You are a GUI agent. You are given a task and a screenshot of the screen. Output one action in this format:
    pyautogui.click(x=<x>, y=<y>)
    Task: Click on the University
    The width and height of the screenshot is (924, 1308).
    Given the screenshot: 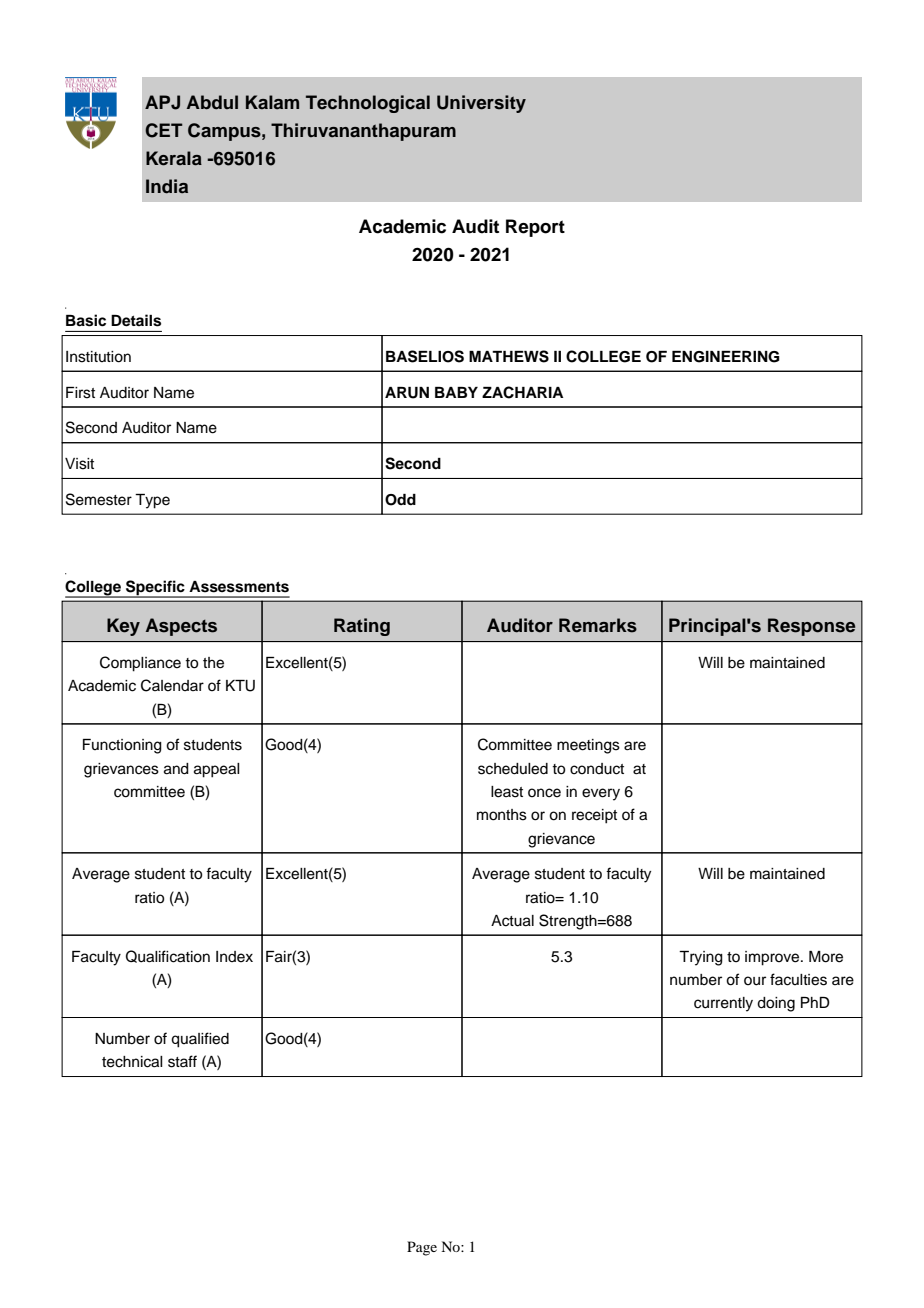 What is the action you would take?
    pyautogui.click(x=481, y=104)
